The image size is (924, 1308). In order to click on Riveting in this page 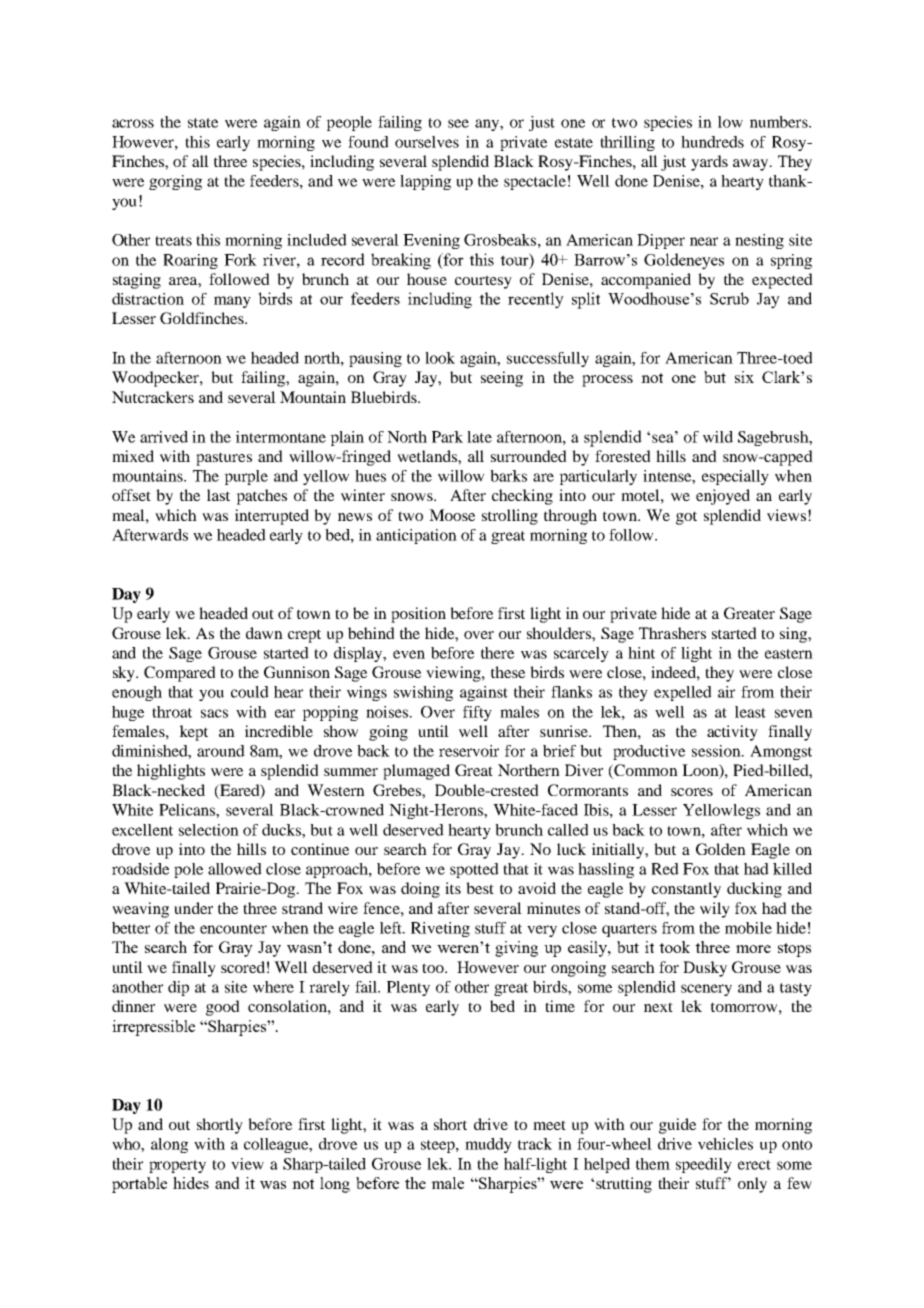, I will do `click(440, 929)`.
